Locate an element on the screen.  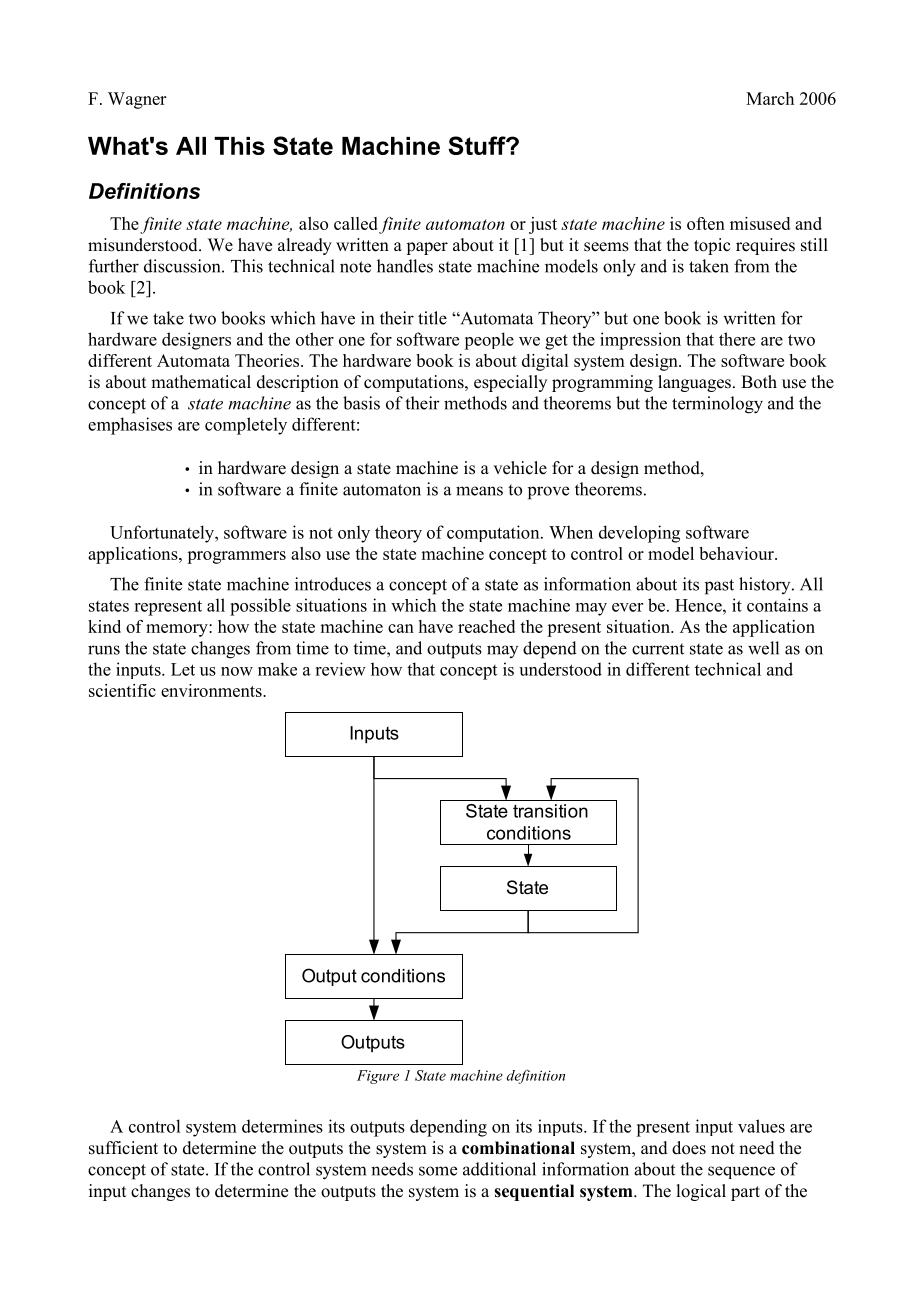
values is located at coordinates (761, 1126).
